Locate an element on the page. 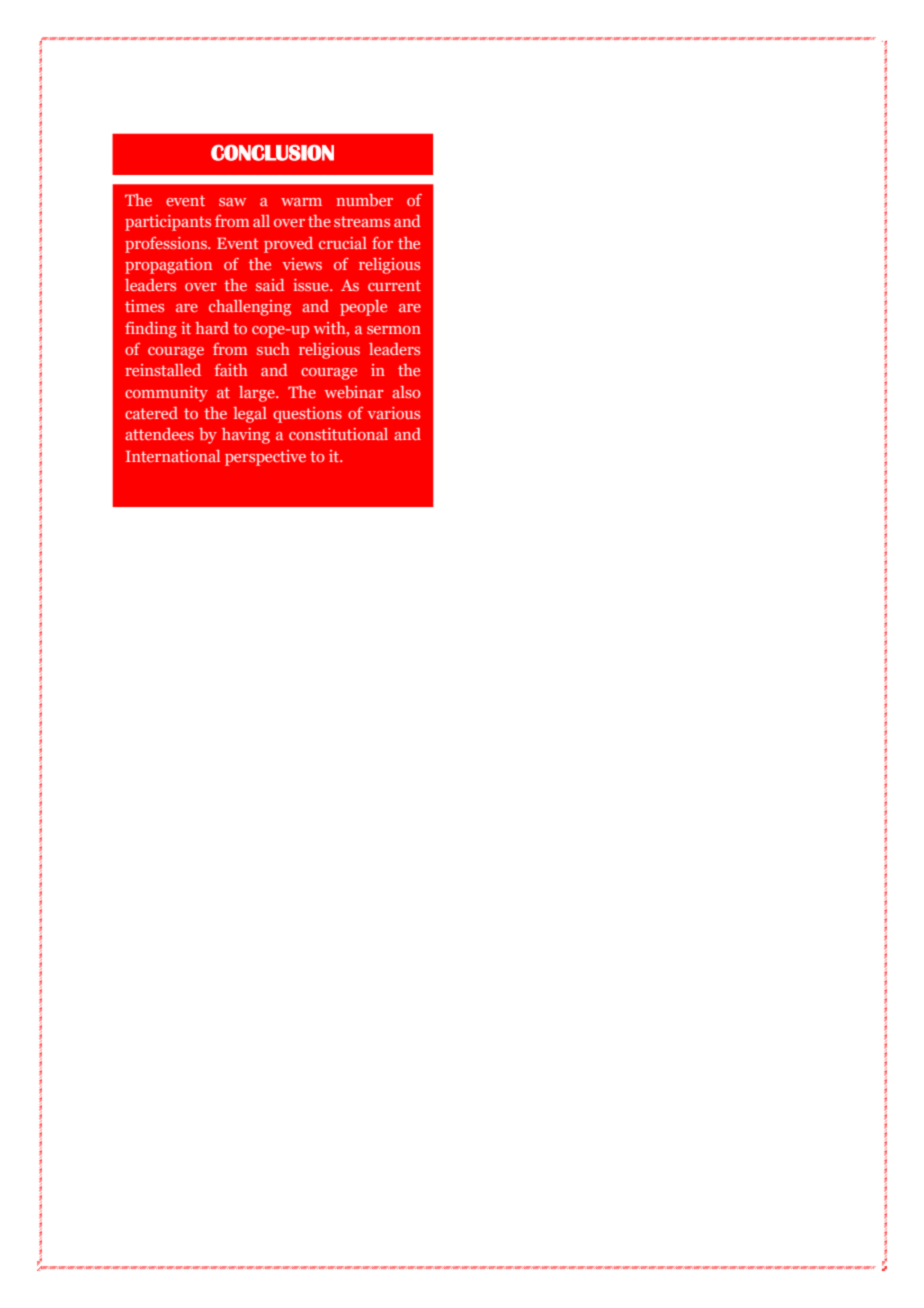 The height and width of the image is (1308, 924). propagation is located at coordinates (168, 266).
